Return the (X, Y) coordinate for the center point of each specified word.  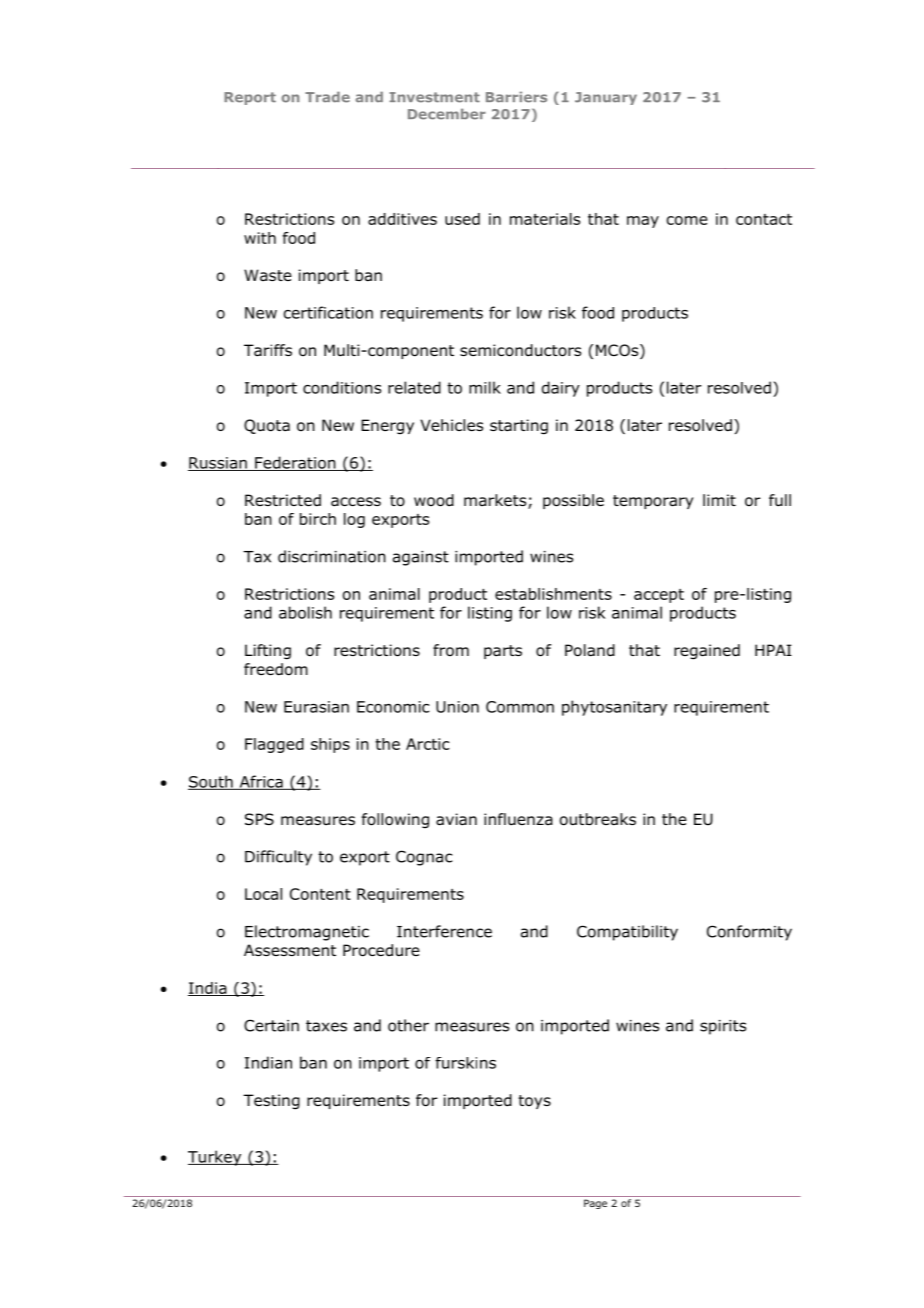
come (687, 220)
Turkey (216, 1158)
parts (503, 652)
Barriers (516, 97)
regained (707, 652)
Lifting (268, 652)
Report (250, 98)
